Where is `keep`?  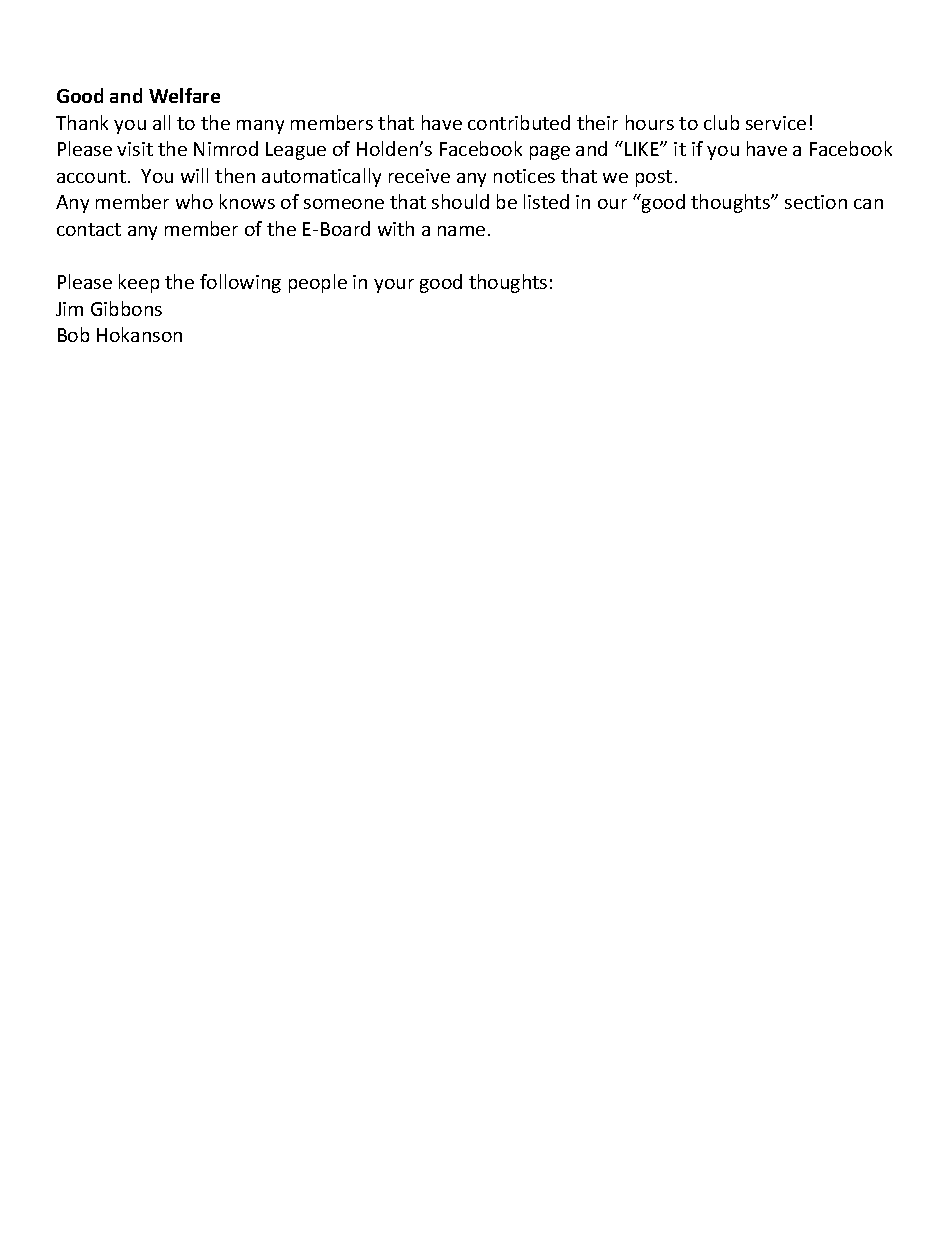 keep is located at coordinates (139, 283).
